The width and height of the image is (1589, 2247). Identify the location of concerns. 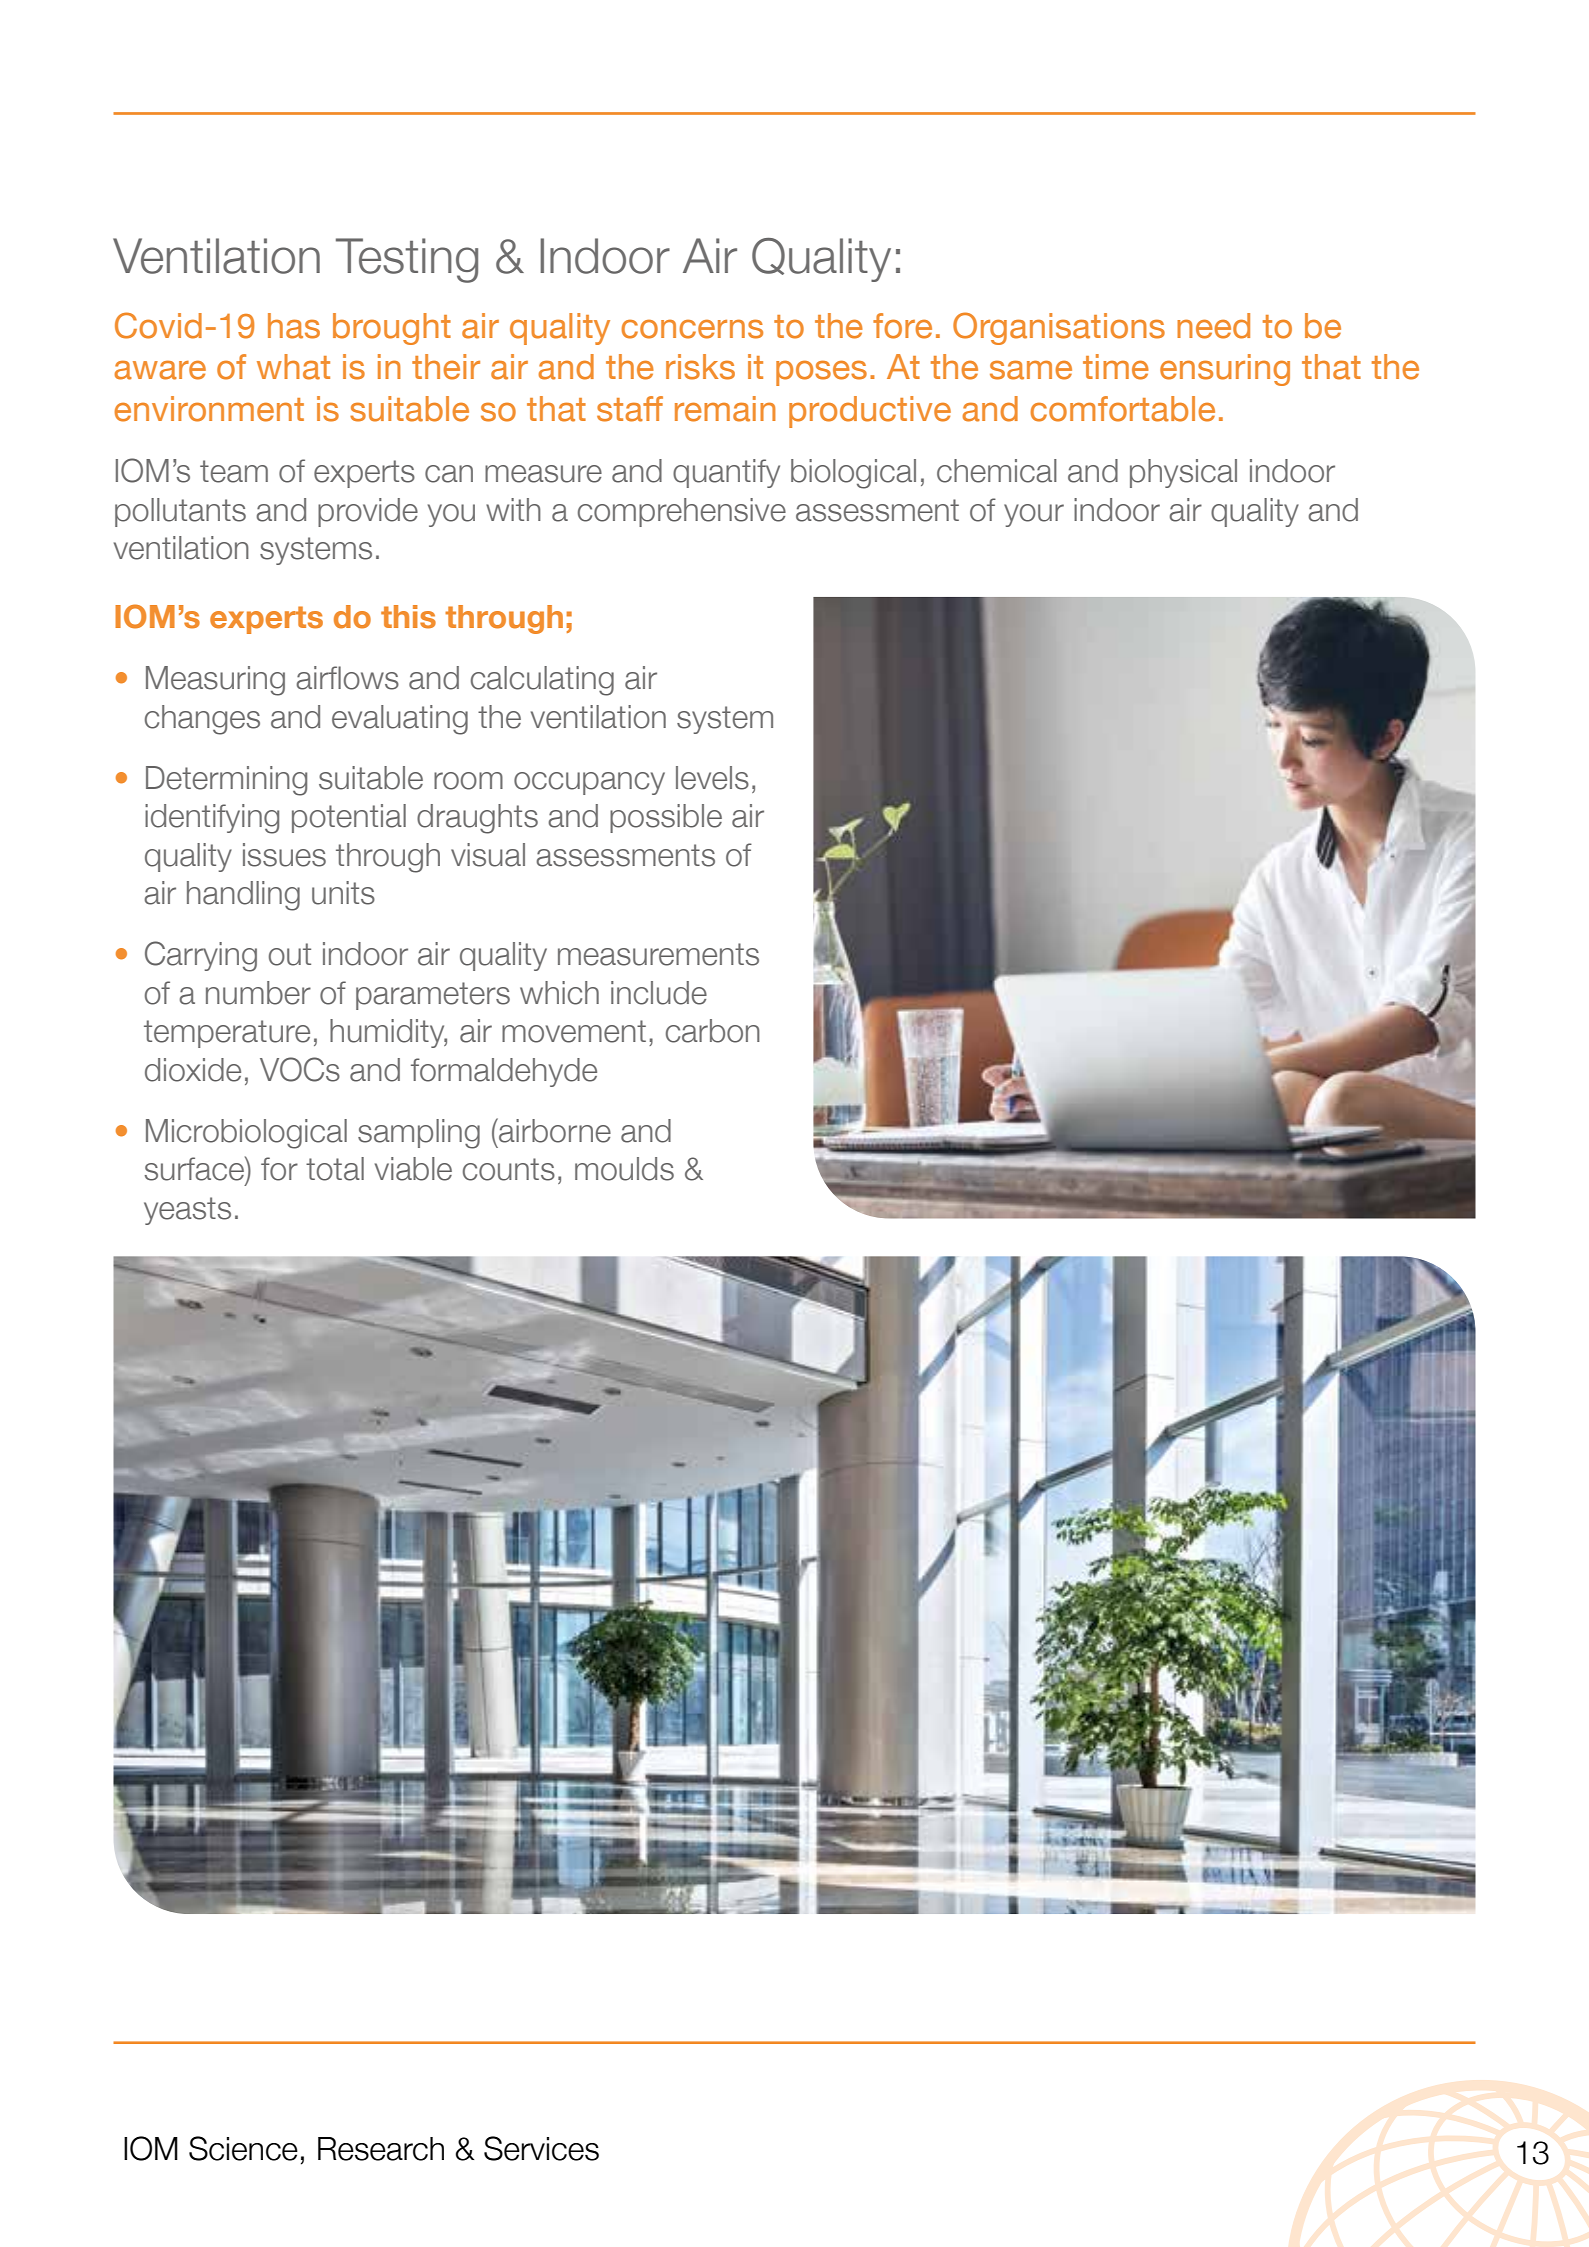
(692, 329).
